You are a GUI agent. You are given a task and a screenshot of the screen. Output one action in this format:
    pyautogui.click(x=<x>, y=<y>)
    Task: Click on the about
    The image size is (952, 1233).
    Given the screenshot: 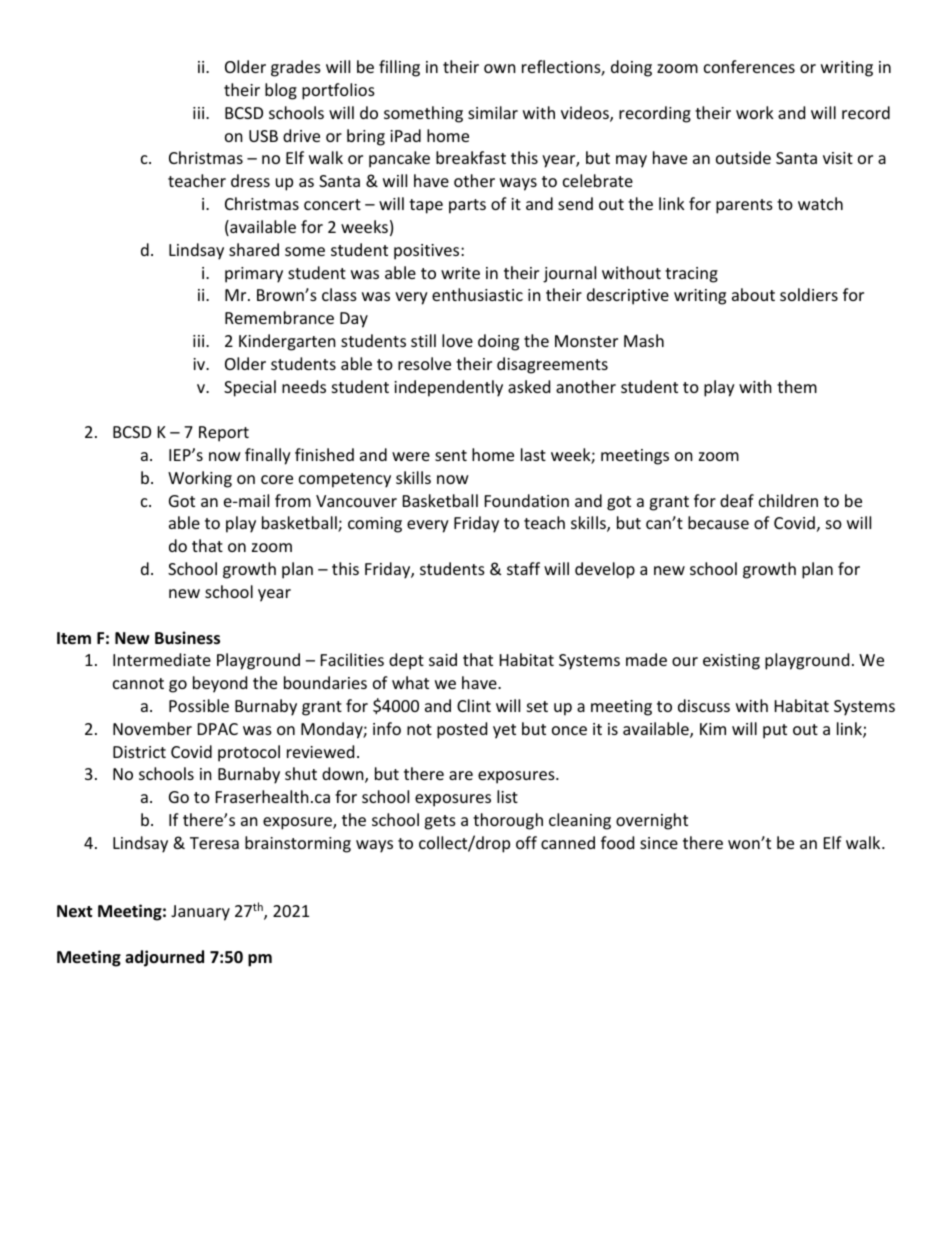 What is the action you would take?
    pyautogui.click(x=753, y=294)
